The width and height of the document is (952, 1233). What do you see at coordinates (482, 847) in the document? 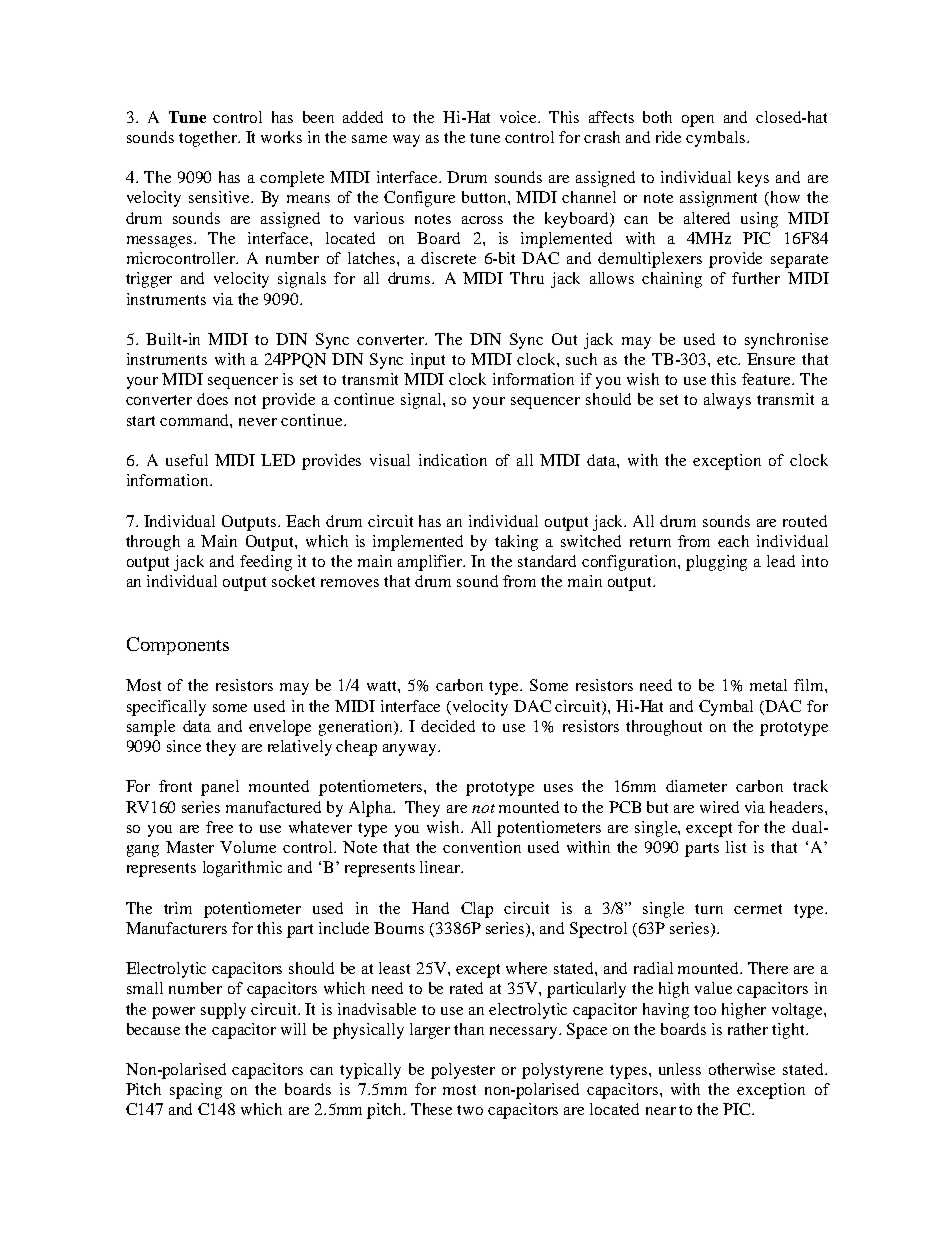
I see `convention` at bounding box center [482, 847].
